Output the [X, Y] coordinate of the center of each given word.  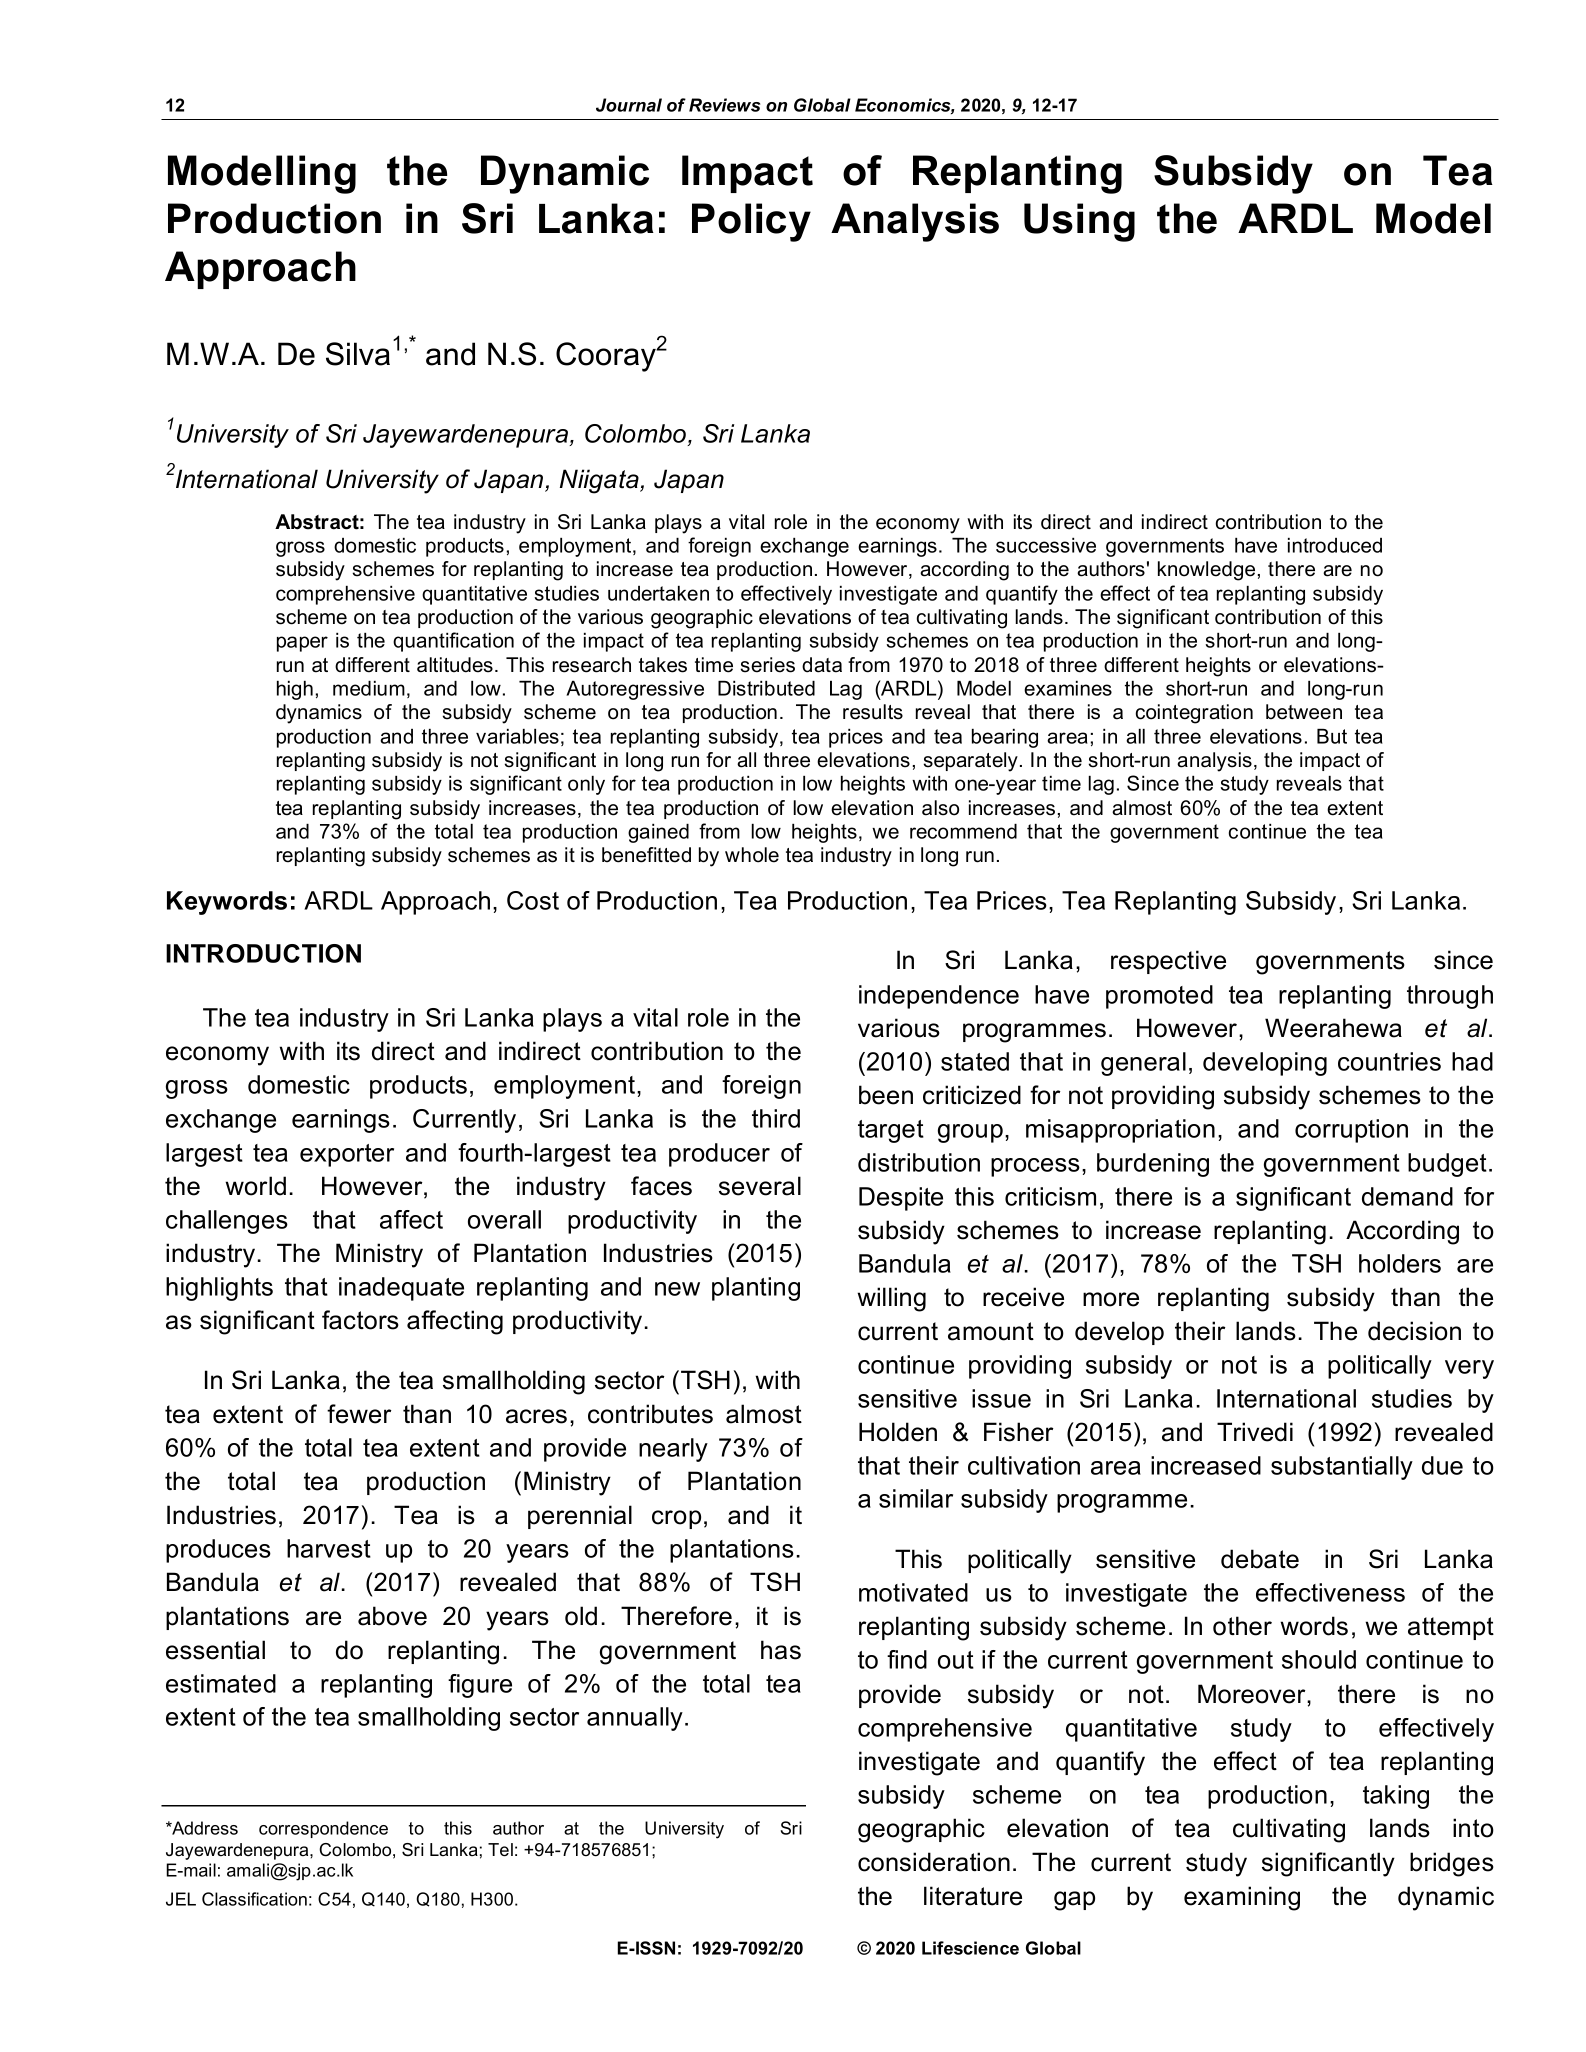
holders [1400, 1263]
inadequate [401, 1289]
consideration [934, 1862]
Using [1079, 222]
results [873, 712]
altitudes [455, 665]
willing [891, 1299]
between [1304, 712]
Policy [751, 222]
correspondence [323, 1829]
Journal [629, 105]
